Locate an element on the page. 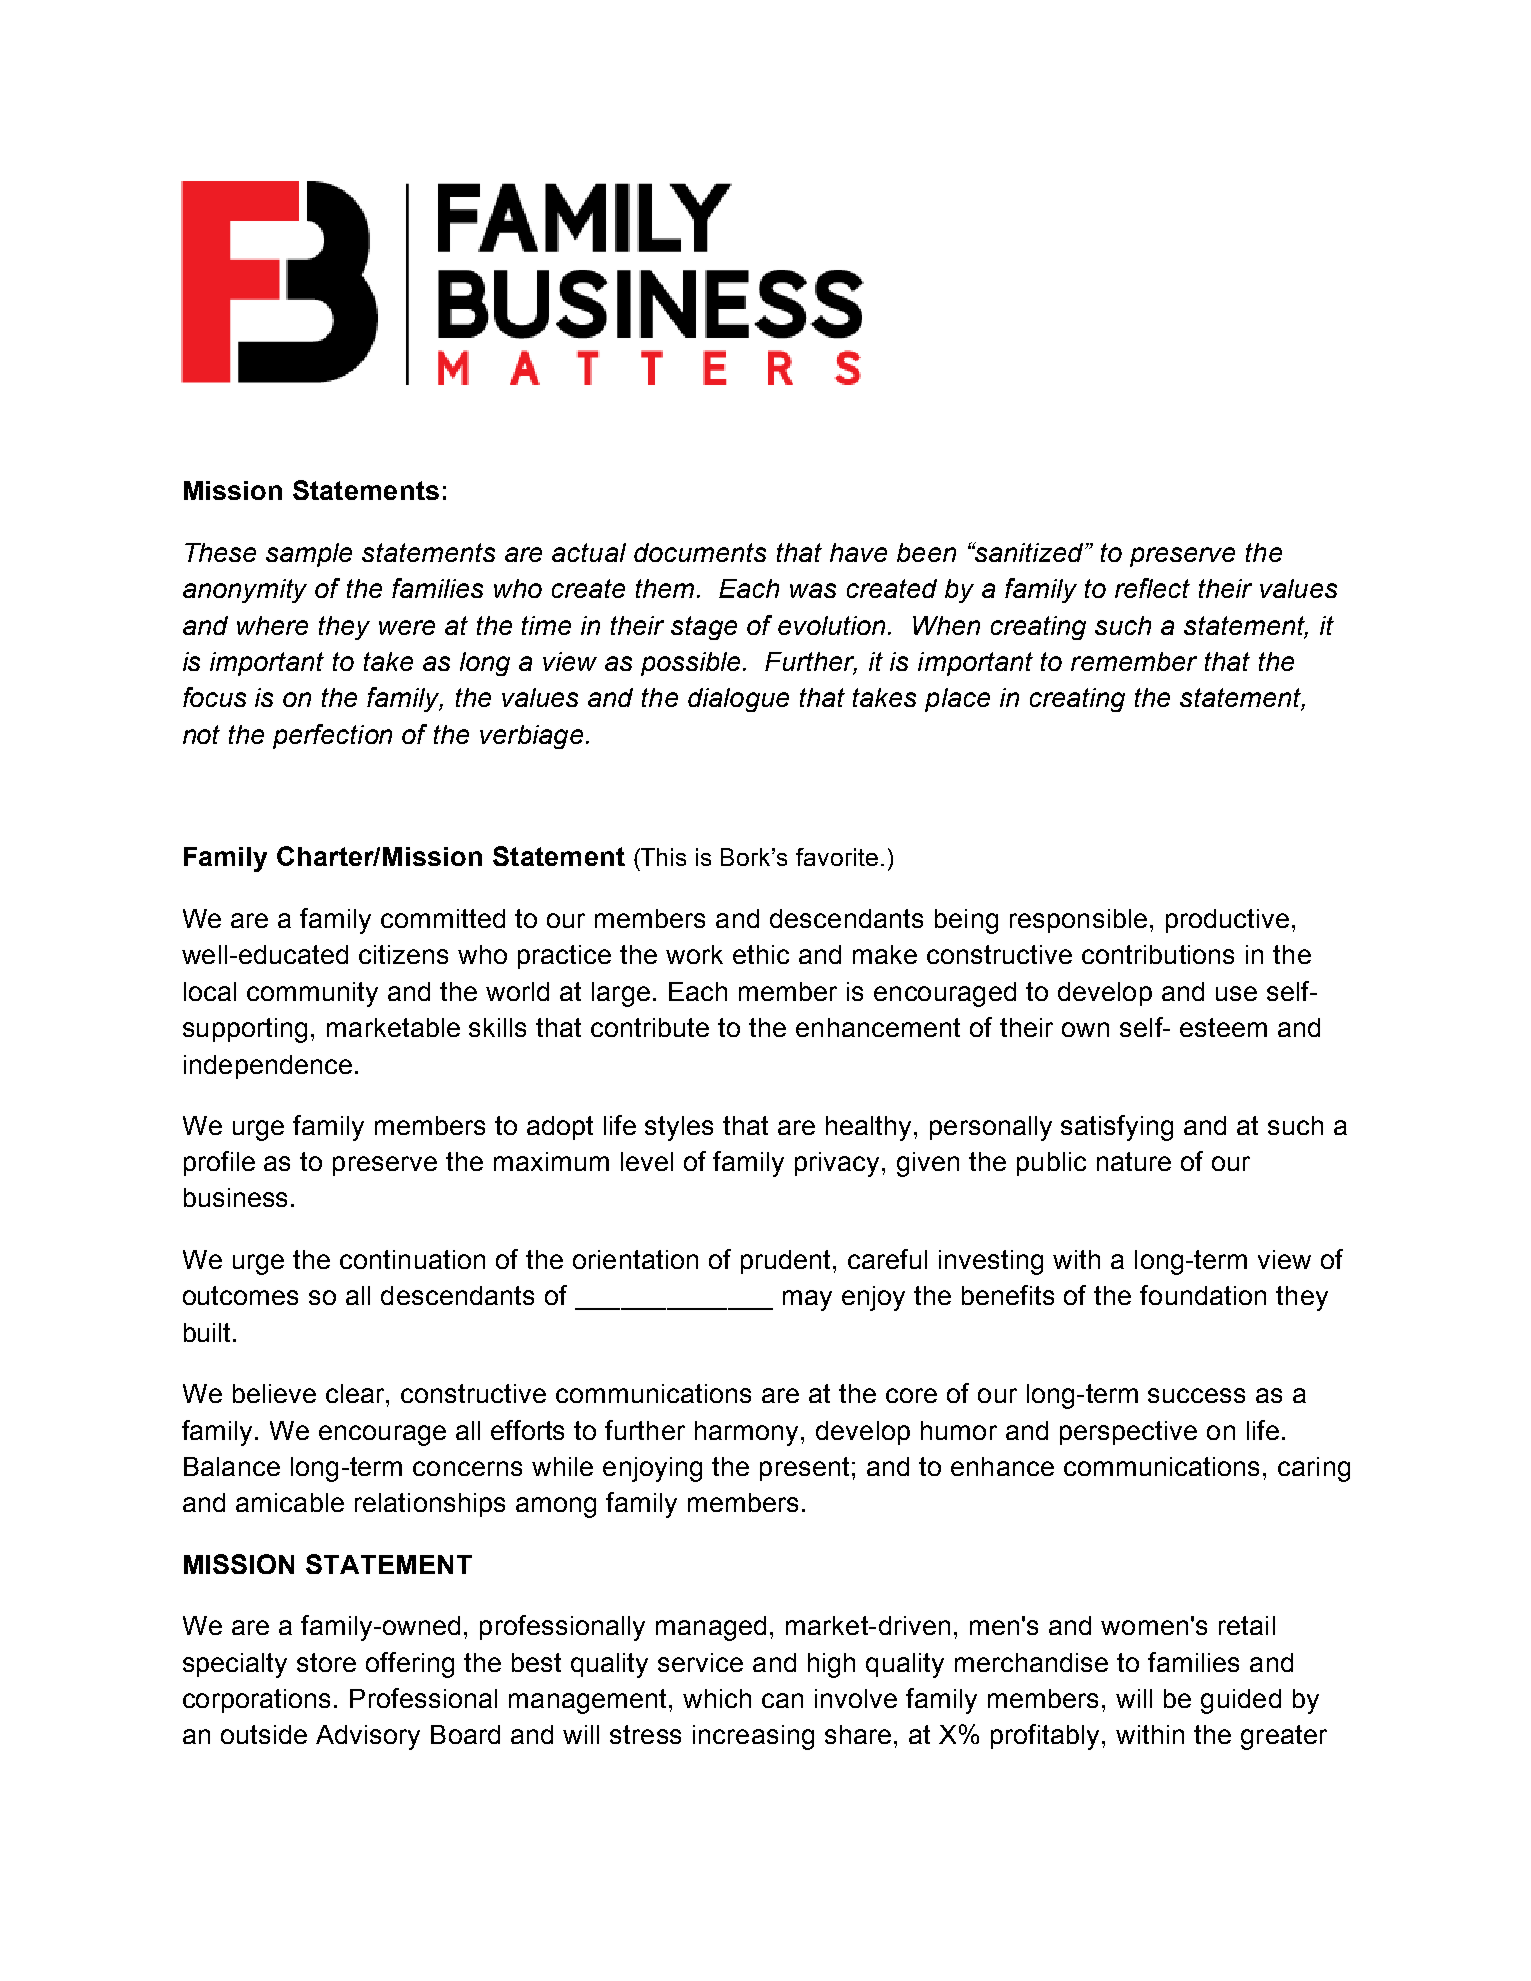 The height and width of the page is (1981, 1531). sample is located at coordinates (309, 555).
